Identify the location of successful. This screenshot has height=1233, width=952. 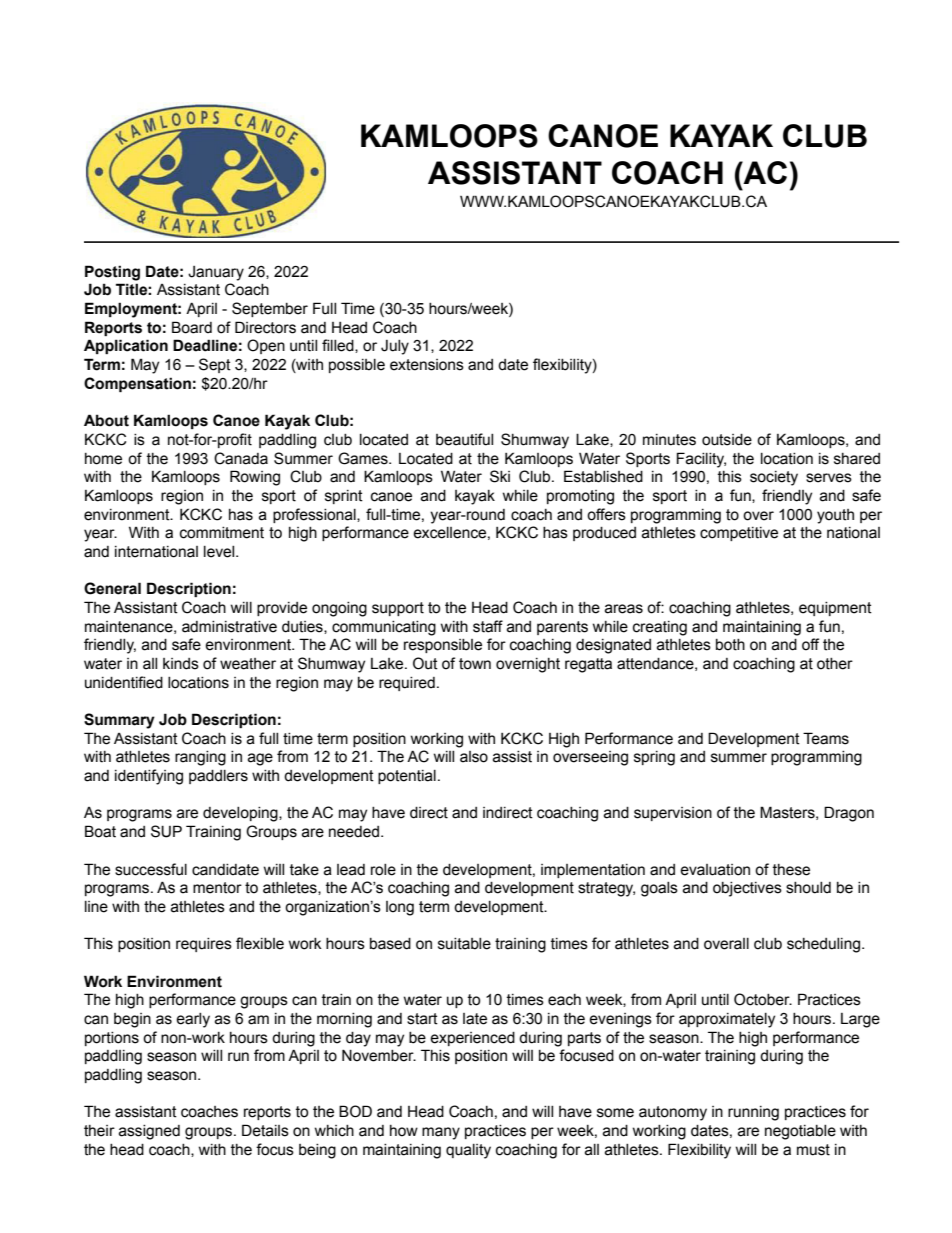
(151, 869).
